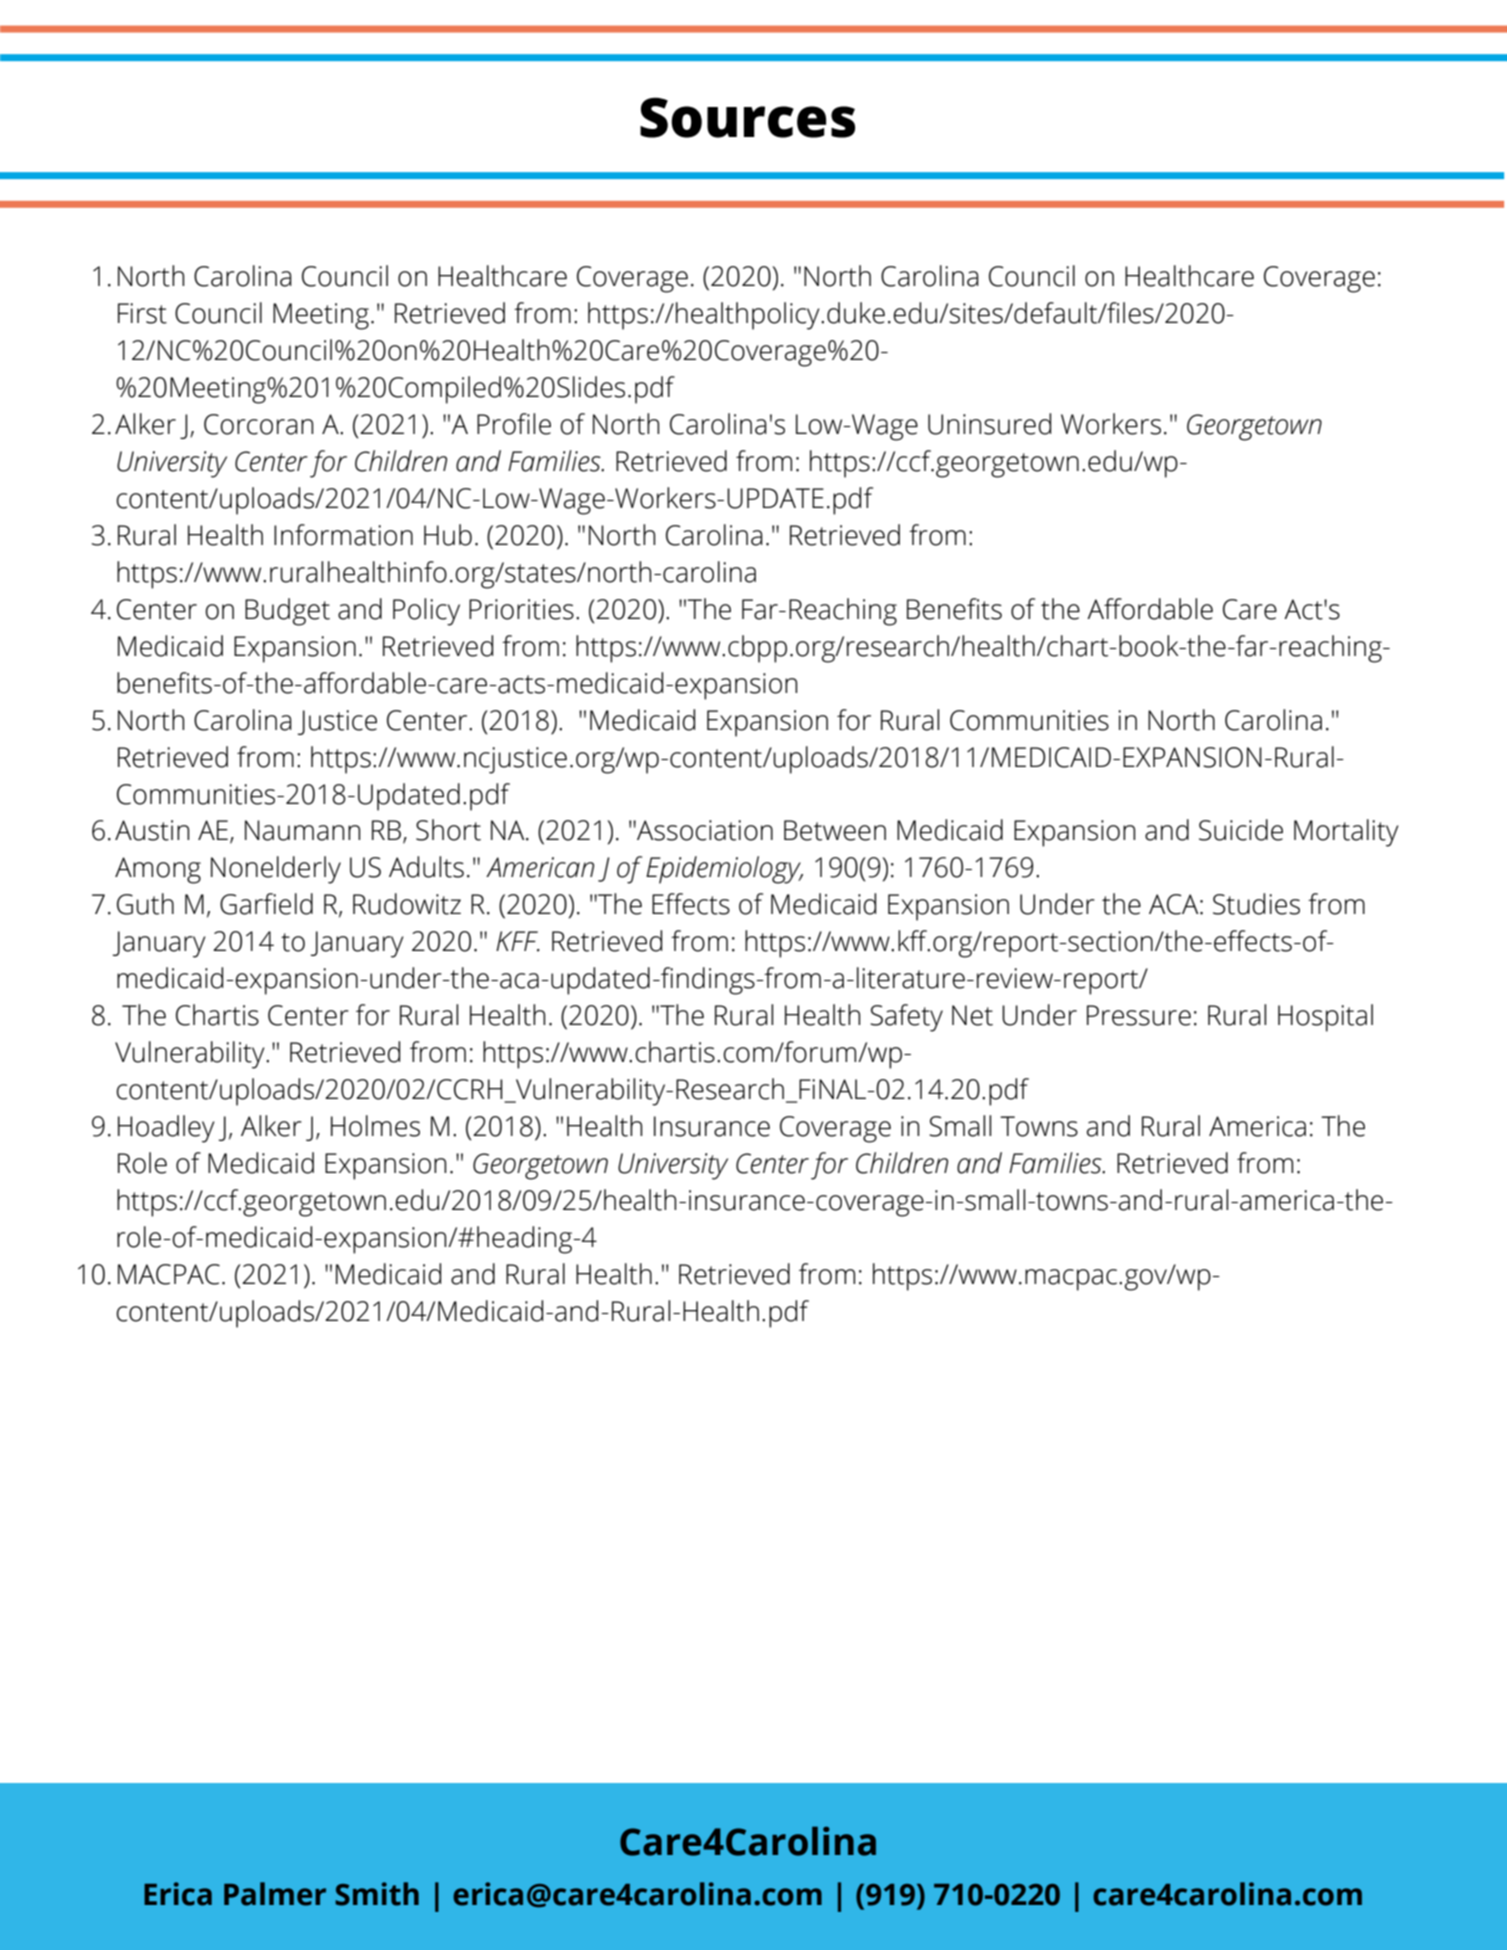  I want to click on Suicide, so click(1241, 830).
